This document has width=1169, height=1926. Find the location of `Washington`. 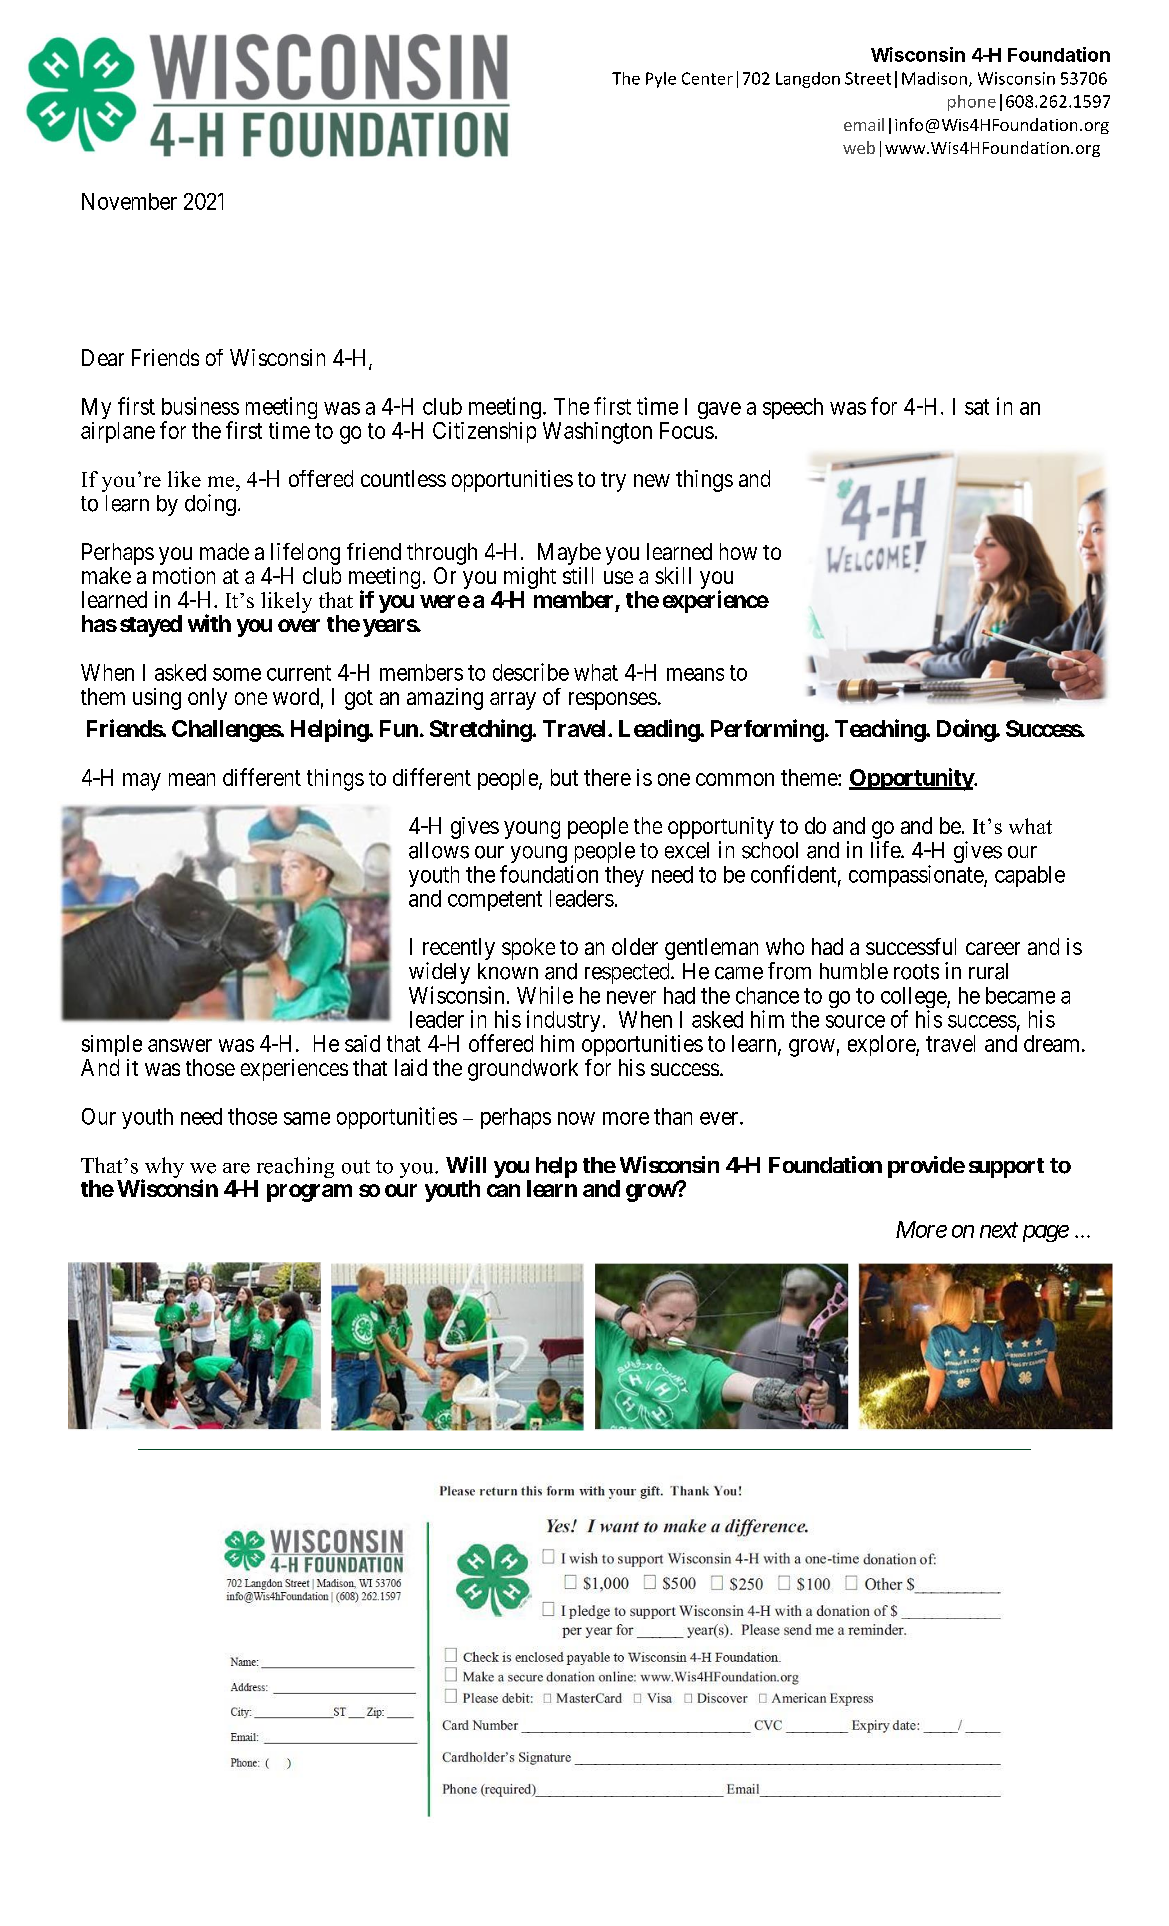

Washington is located at coordinates (597, 433).
